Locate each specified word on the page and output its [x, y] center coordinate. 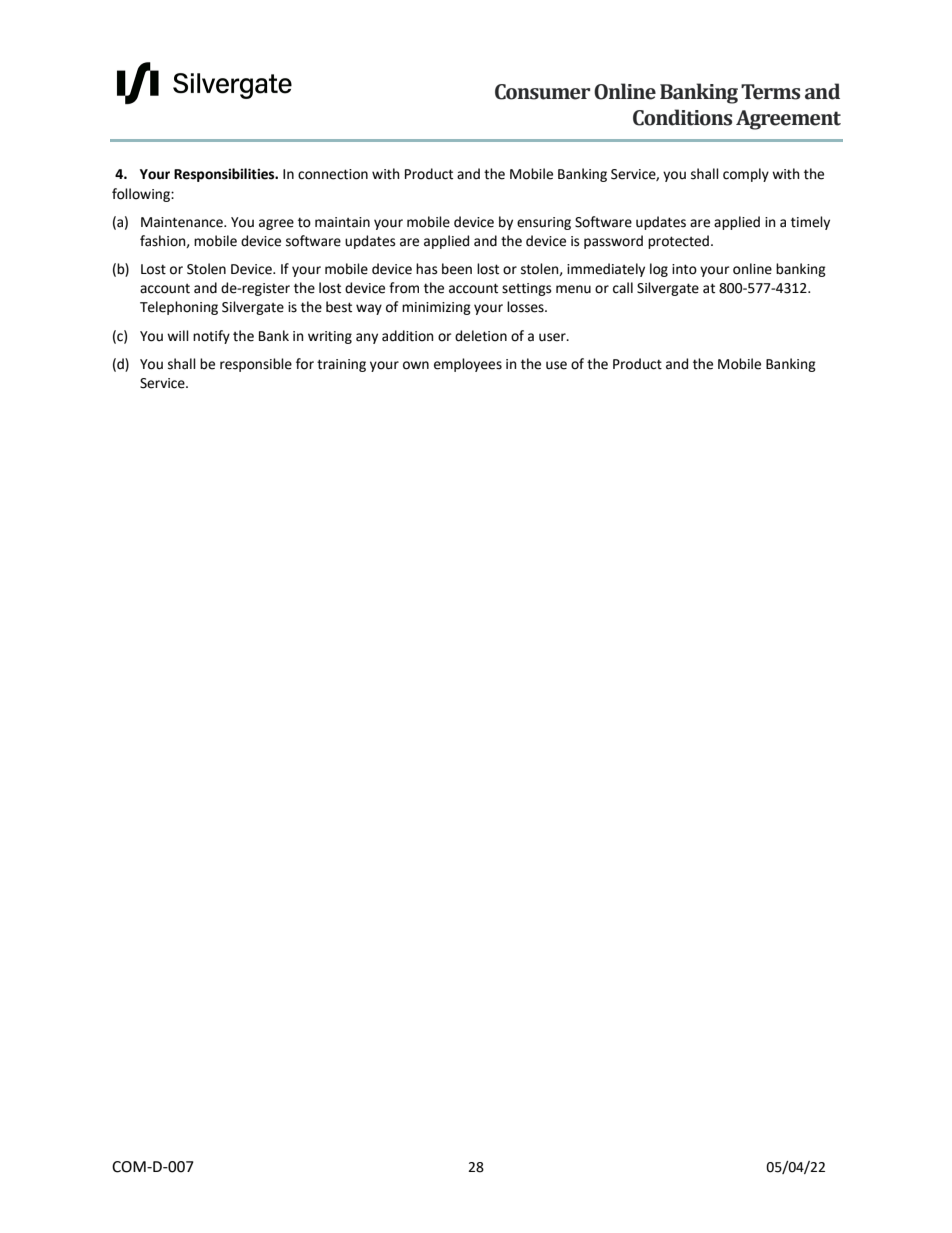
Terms [770, 92]
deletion [481, 336]
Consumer [542, 92]
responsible [256, 365]
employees [468, 365]
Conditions [682, 117]
